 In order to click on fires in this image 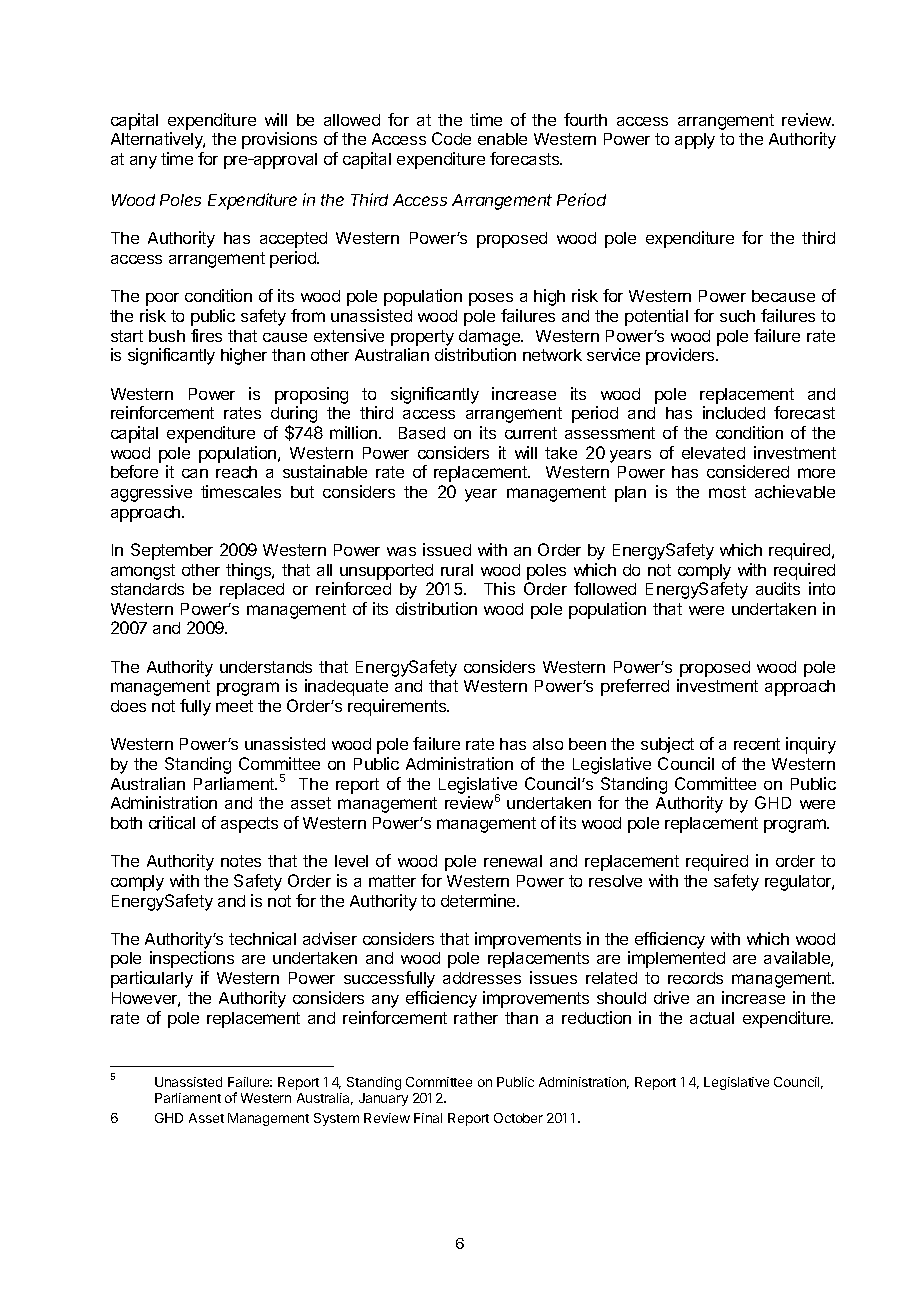, I will do `click(206, 335)`.
